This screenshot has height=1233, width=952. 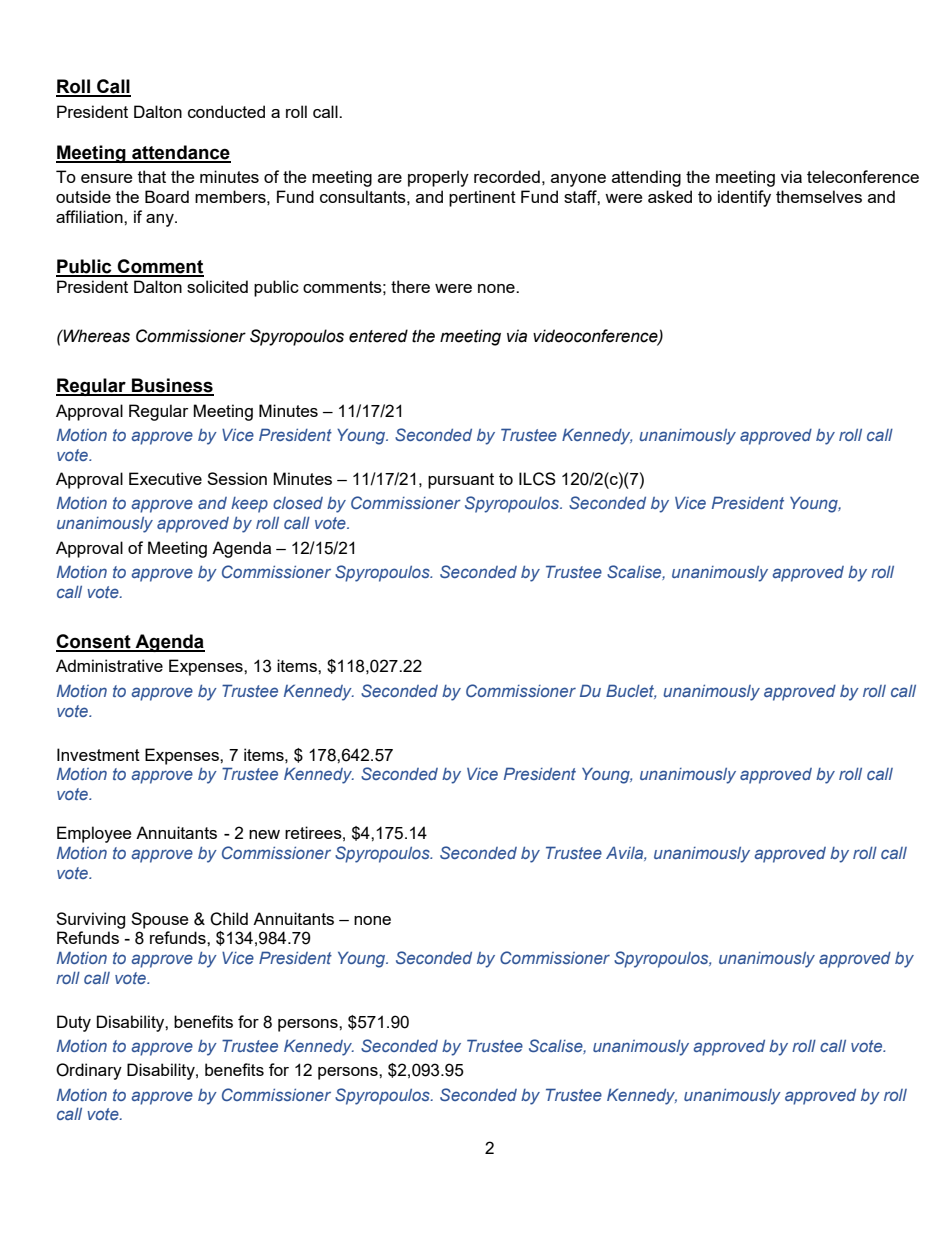 What do you see at coordinates (744, 198) in the screenshot?
I see `identify` at bounding box center [744, 198].
